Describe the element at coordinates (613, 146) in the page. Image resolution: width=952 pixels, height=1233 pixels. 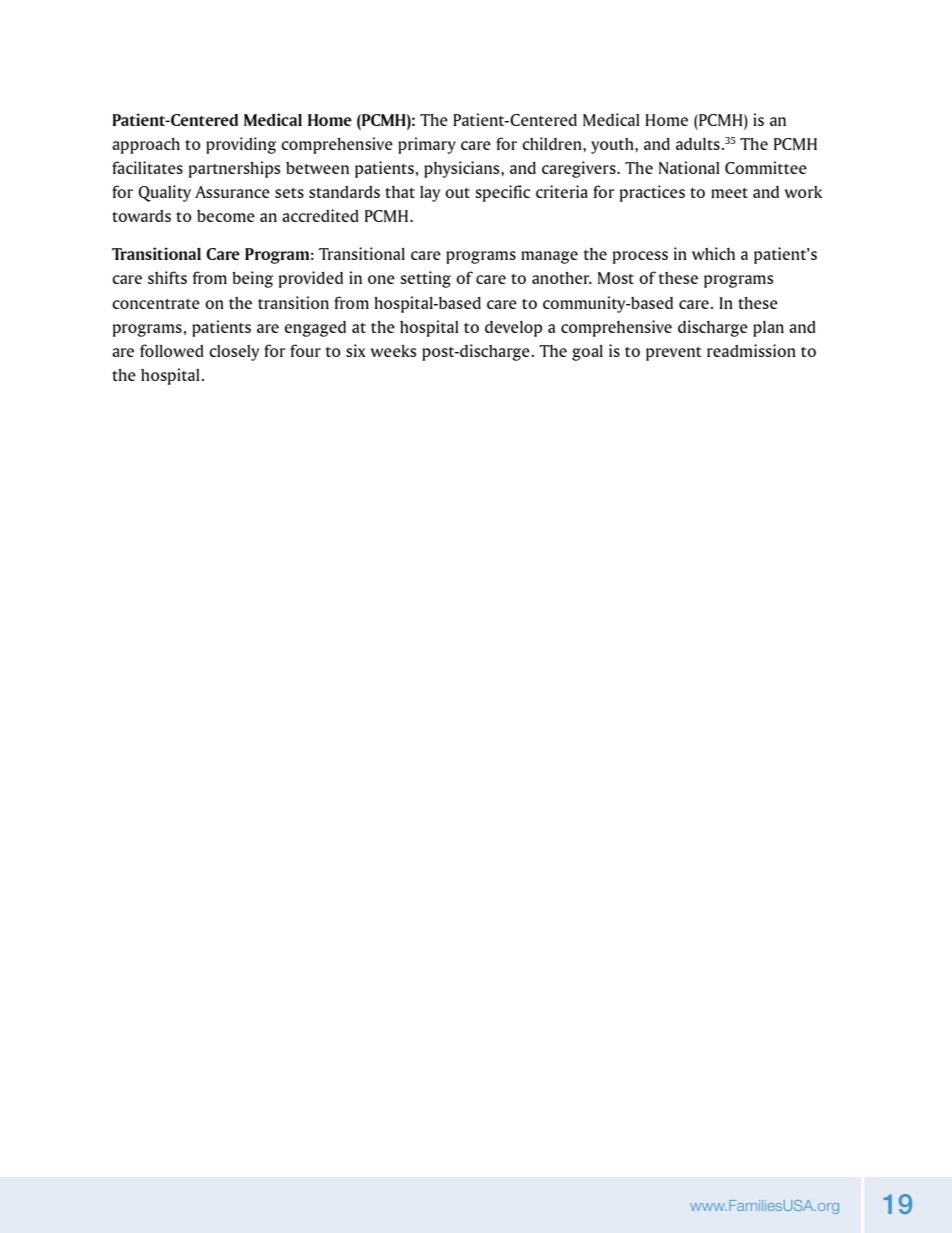
I see `youth` at that location.
